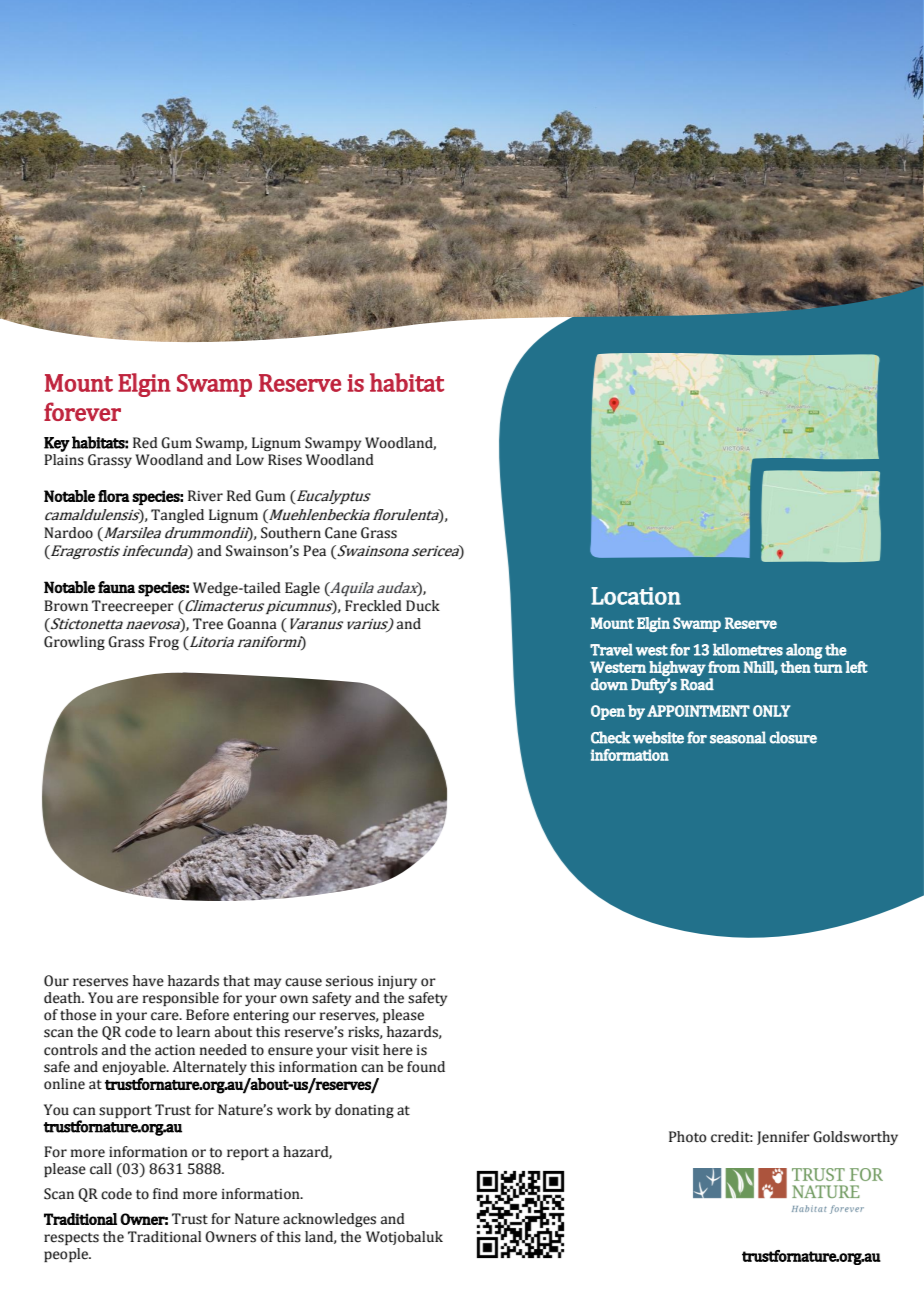  I want to click on have, so click(148, 981).
